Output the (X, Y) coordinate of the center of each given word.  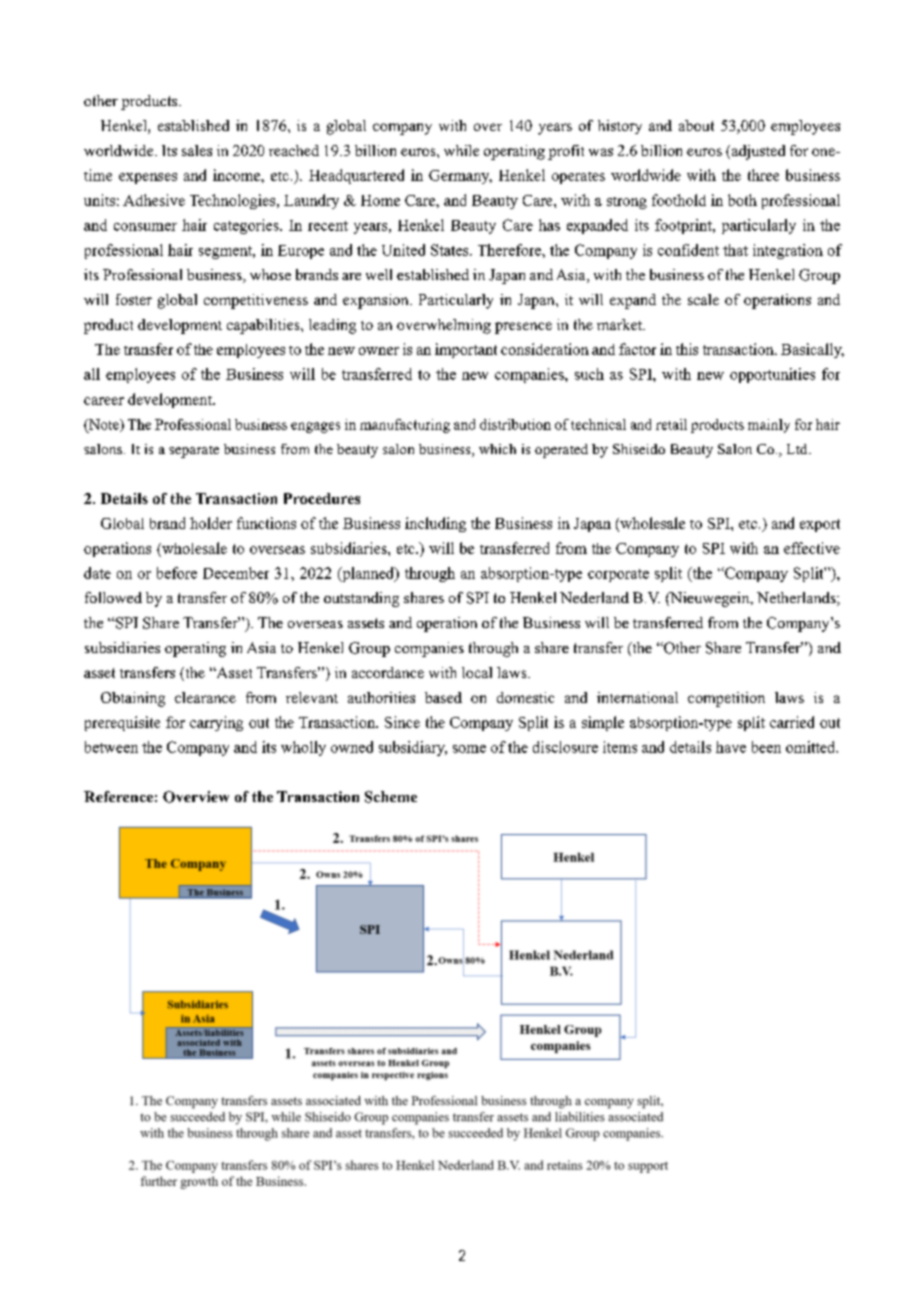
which (497, 449)
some (469, 749)
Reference (118, 796)
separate (194, 452)
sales (197, 150)
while (461, 150)
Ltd (798, 449)
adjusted (757, 152)
